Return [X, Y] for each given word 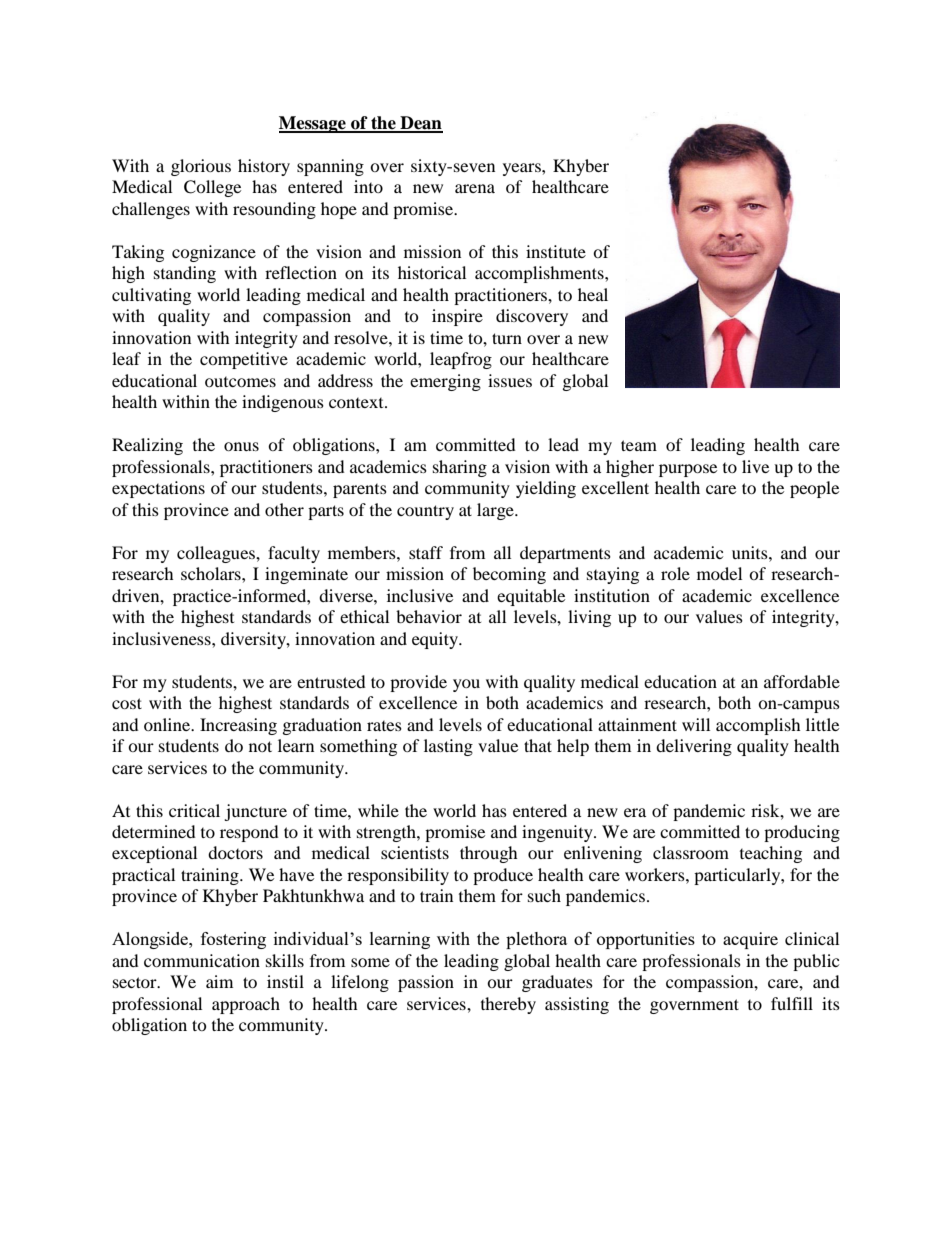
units [751, 552]
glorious [201, 167]
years [523, 169]
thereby [508, 1005]
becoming [509, 575]
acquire [750, 940]
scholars [212, 573]
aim [219, 981]
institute [556, 251]
